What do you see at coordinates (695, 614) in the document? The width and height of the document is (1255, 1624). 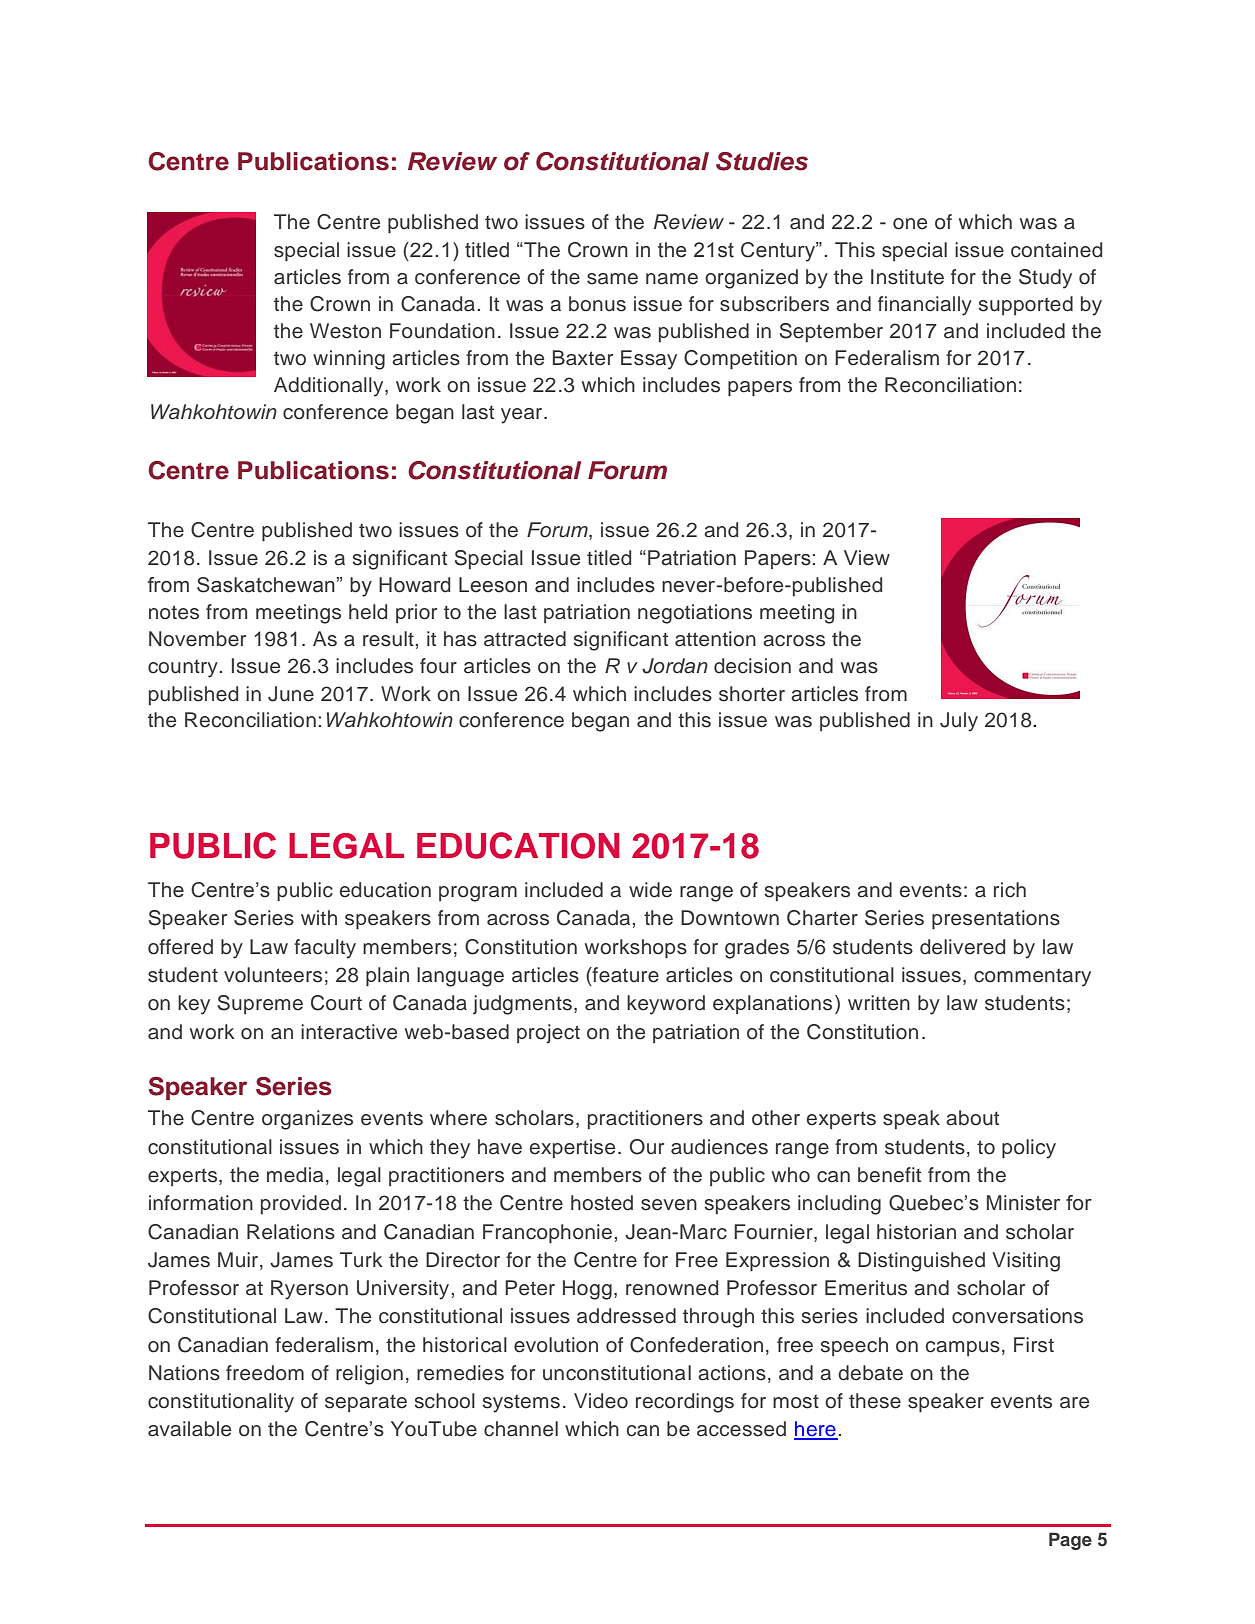 I see `negotiations` at bounding box center [695, 614].
